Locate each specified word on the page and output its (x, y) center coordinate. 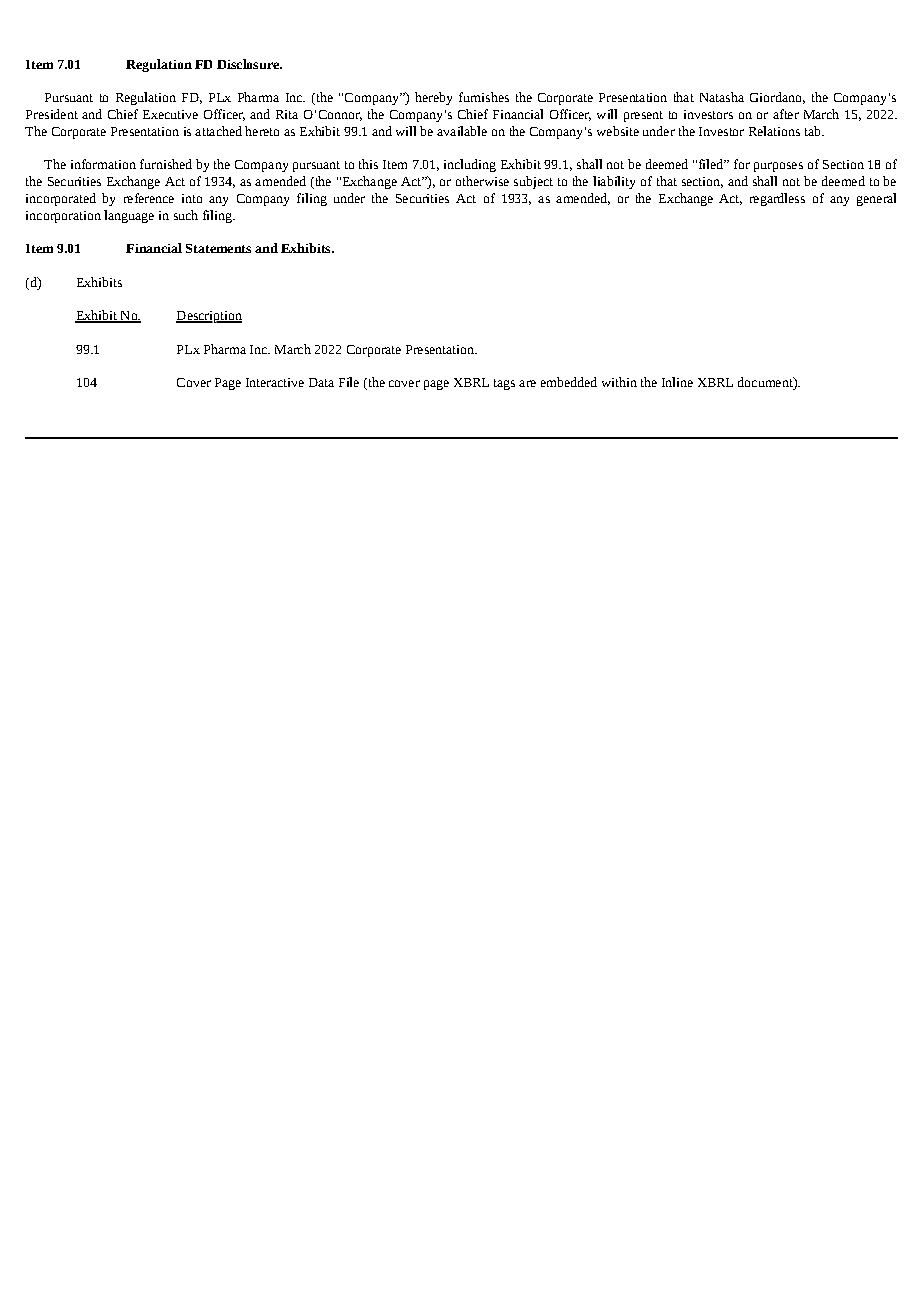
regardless (777, 199)
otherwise (482, 181)
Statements (218, 248)
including (470, 165)
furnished (166, 164)
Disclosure (249, 64)
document (766, 383)
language (129, 216)
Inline (677, 382)
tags (504, 384)
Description (209, 317)
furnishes (484, 97)
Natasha (722, 97)
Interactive (275, 382)
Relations (774, 131)
